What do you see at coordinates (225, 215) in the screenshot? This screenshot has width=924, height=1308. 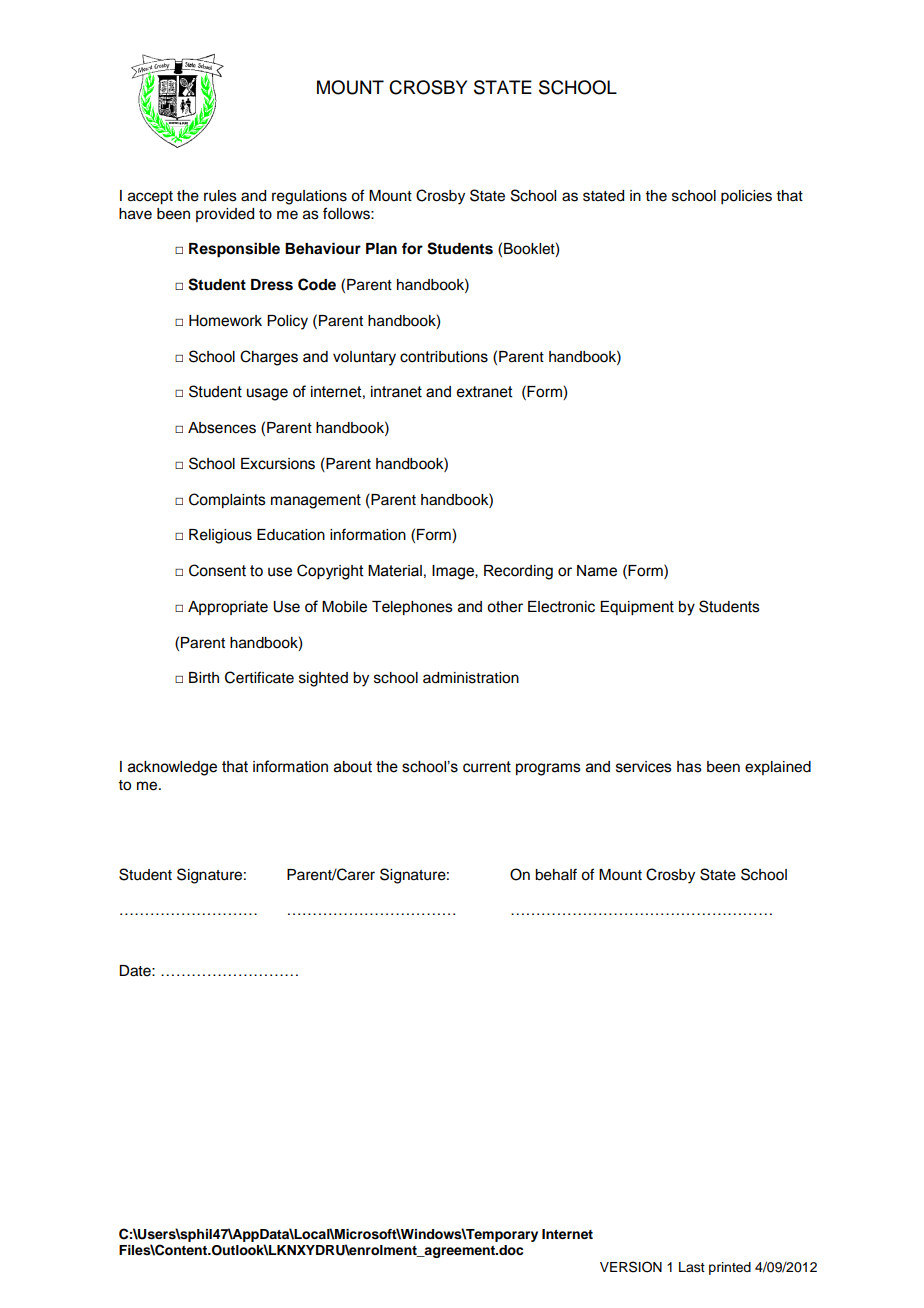 I see `provided` at bounding box center [225, 215].
